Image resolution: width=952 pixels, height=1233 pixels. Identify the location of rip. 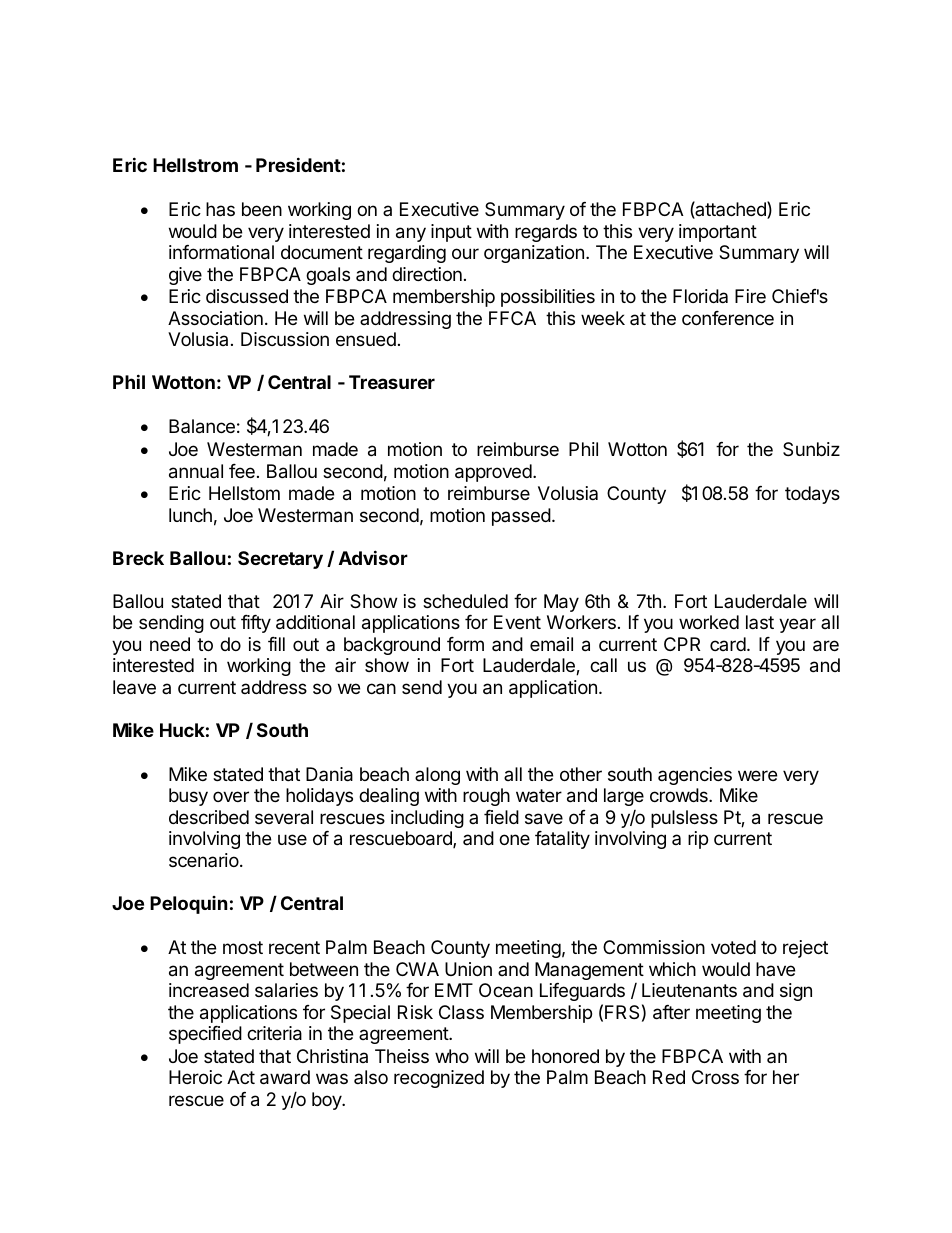
(698, 840).
